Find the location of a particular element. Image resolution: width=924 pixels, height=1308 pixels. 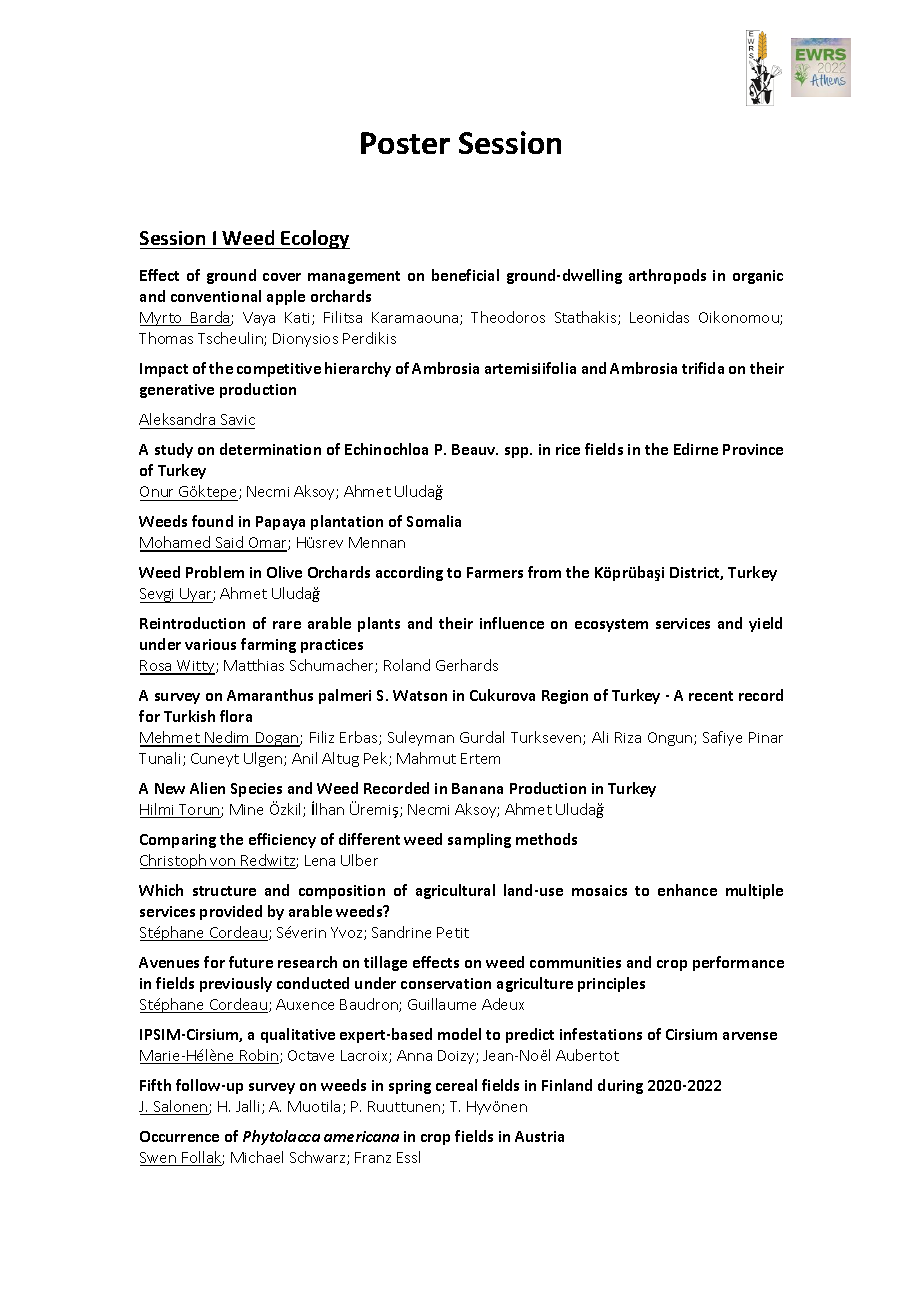

performance is located at coordinates (738, 963).
